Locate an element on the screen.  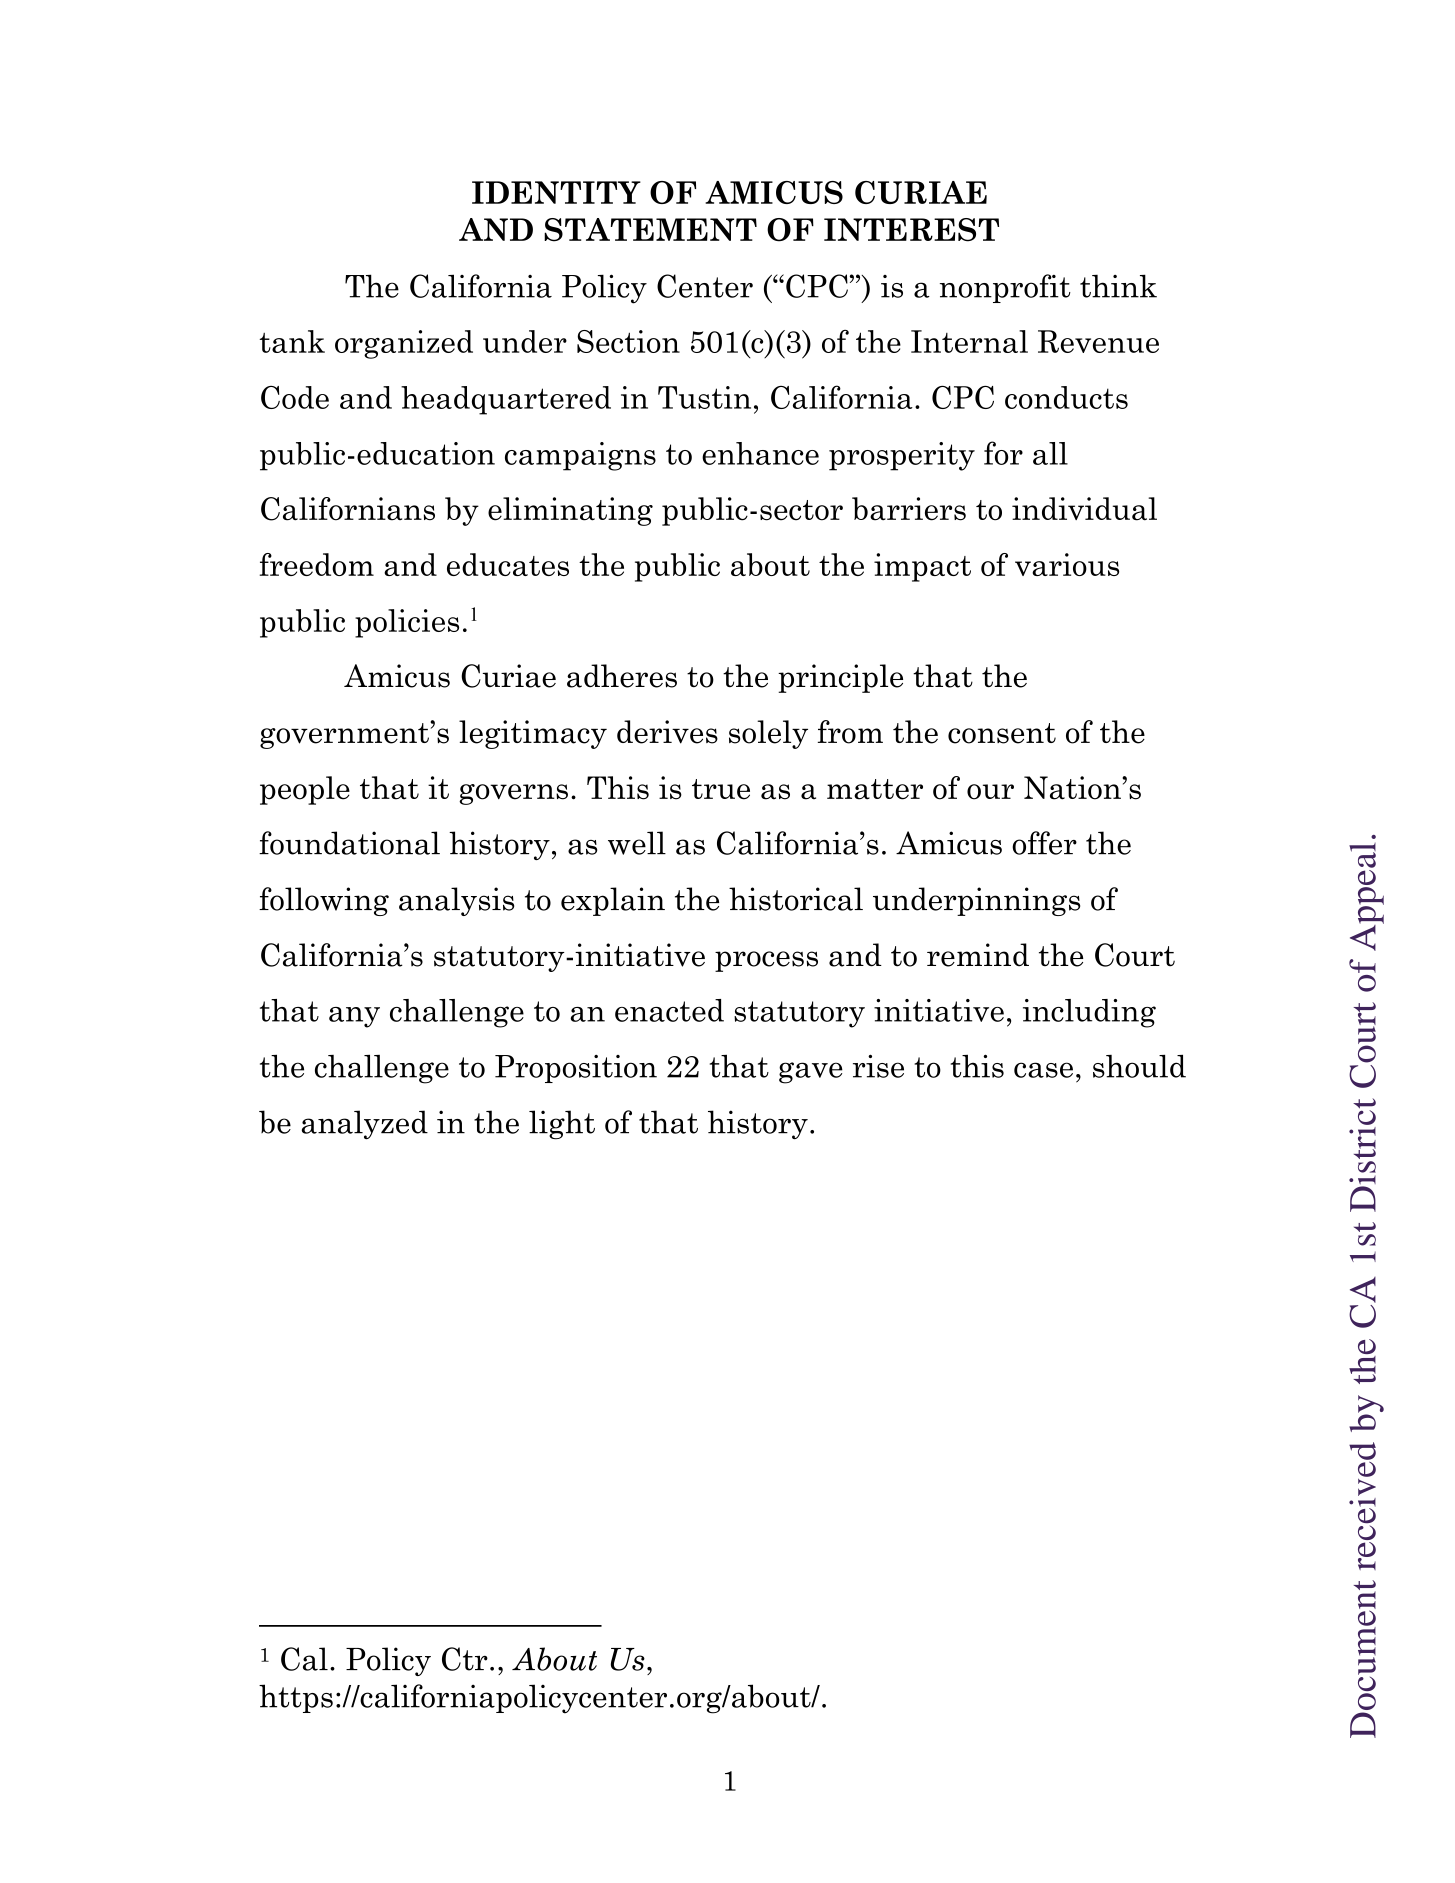
light is located at coordinates (562, 1125).
